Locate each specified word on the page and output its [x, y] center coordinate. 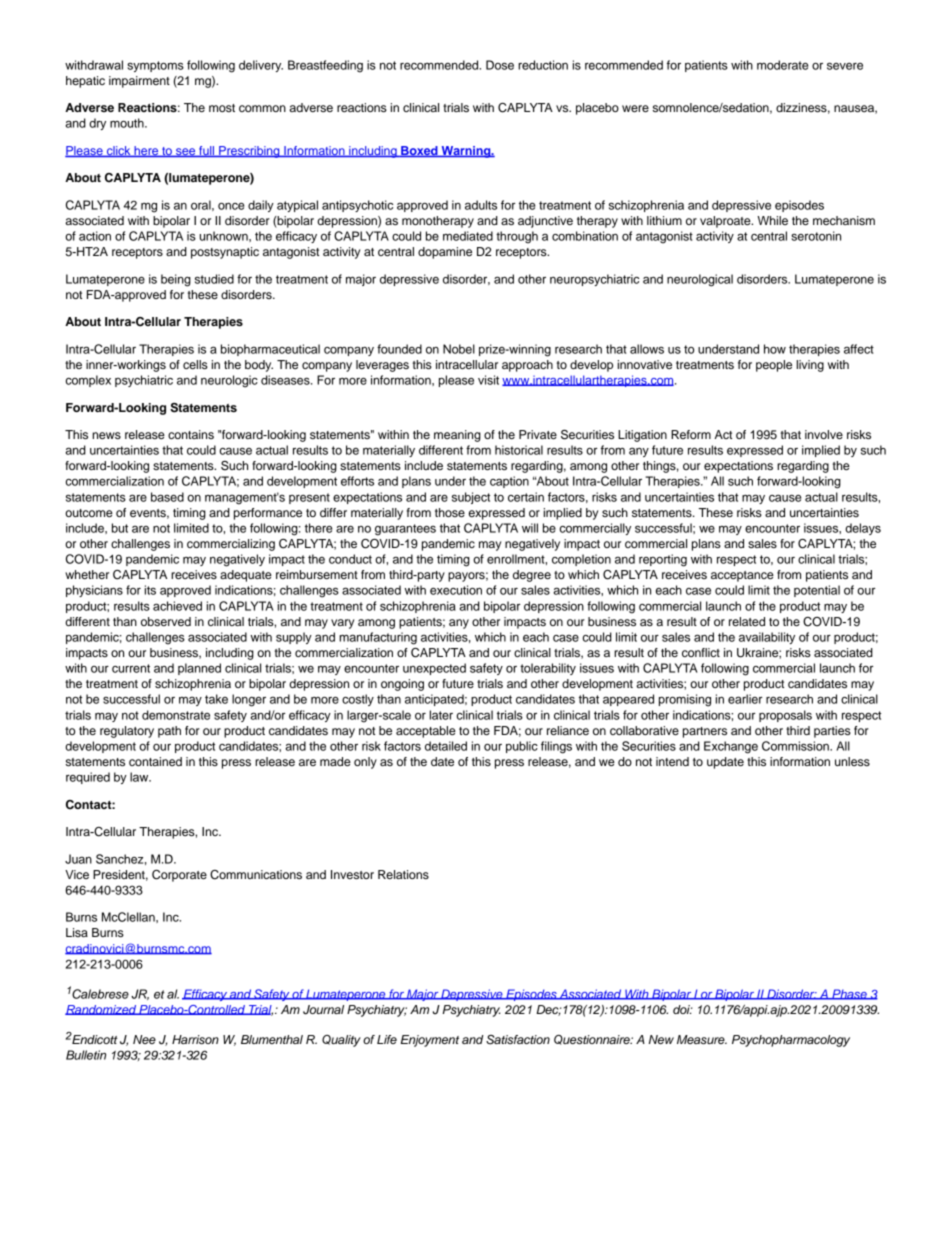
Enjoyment [430, 1041]
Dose [500, 65]
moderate [782, 65]
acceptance [742, 576]
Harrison [195, 1039]
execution [456, 590]
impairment [139, 82]
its [150, 590]
